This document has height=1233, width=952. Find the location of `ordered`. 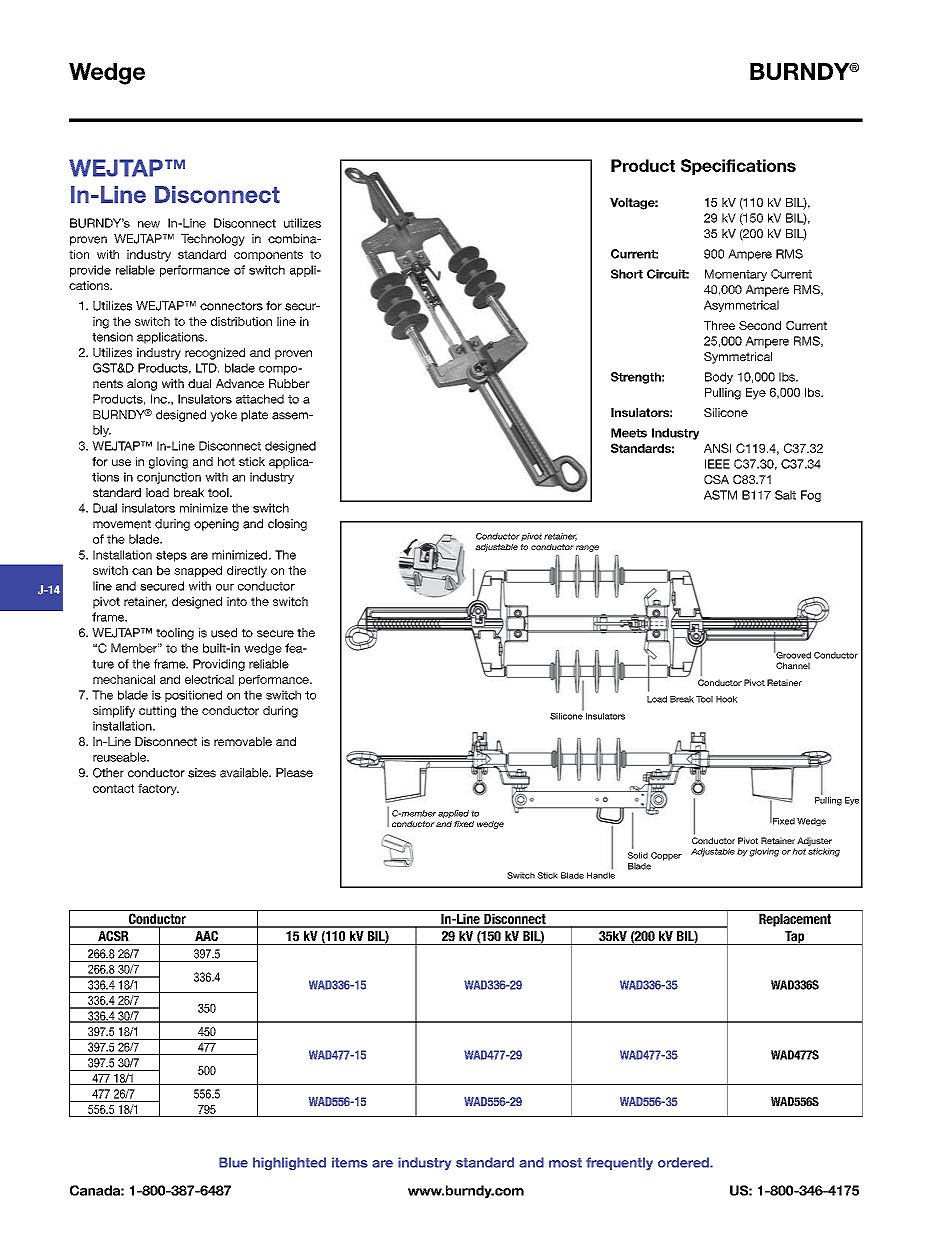

ordered is located at coordinates (684, 1162).
